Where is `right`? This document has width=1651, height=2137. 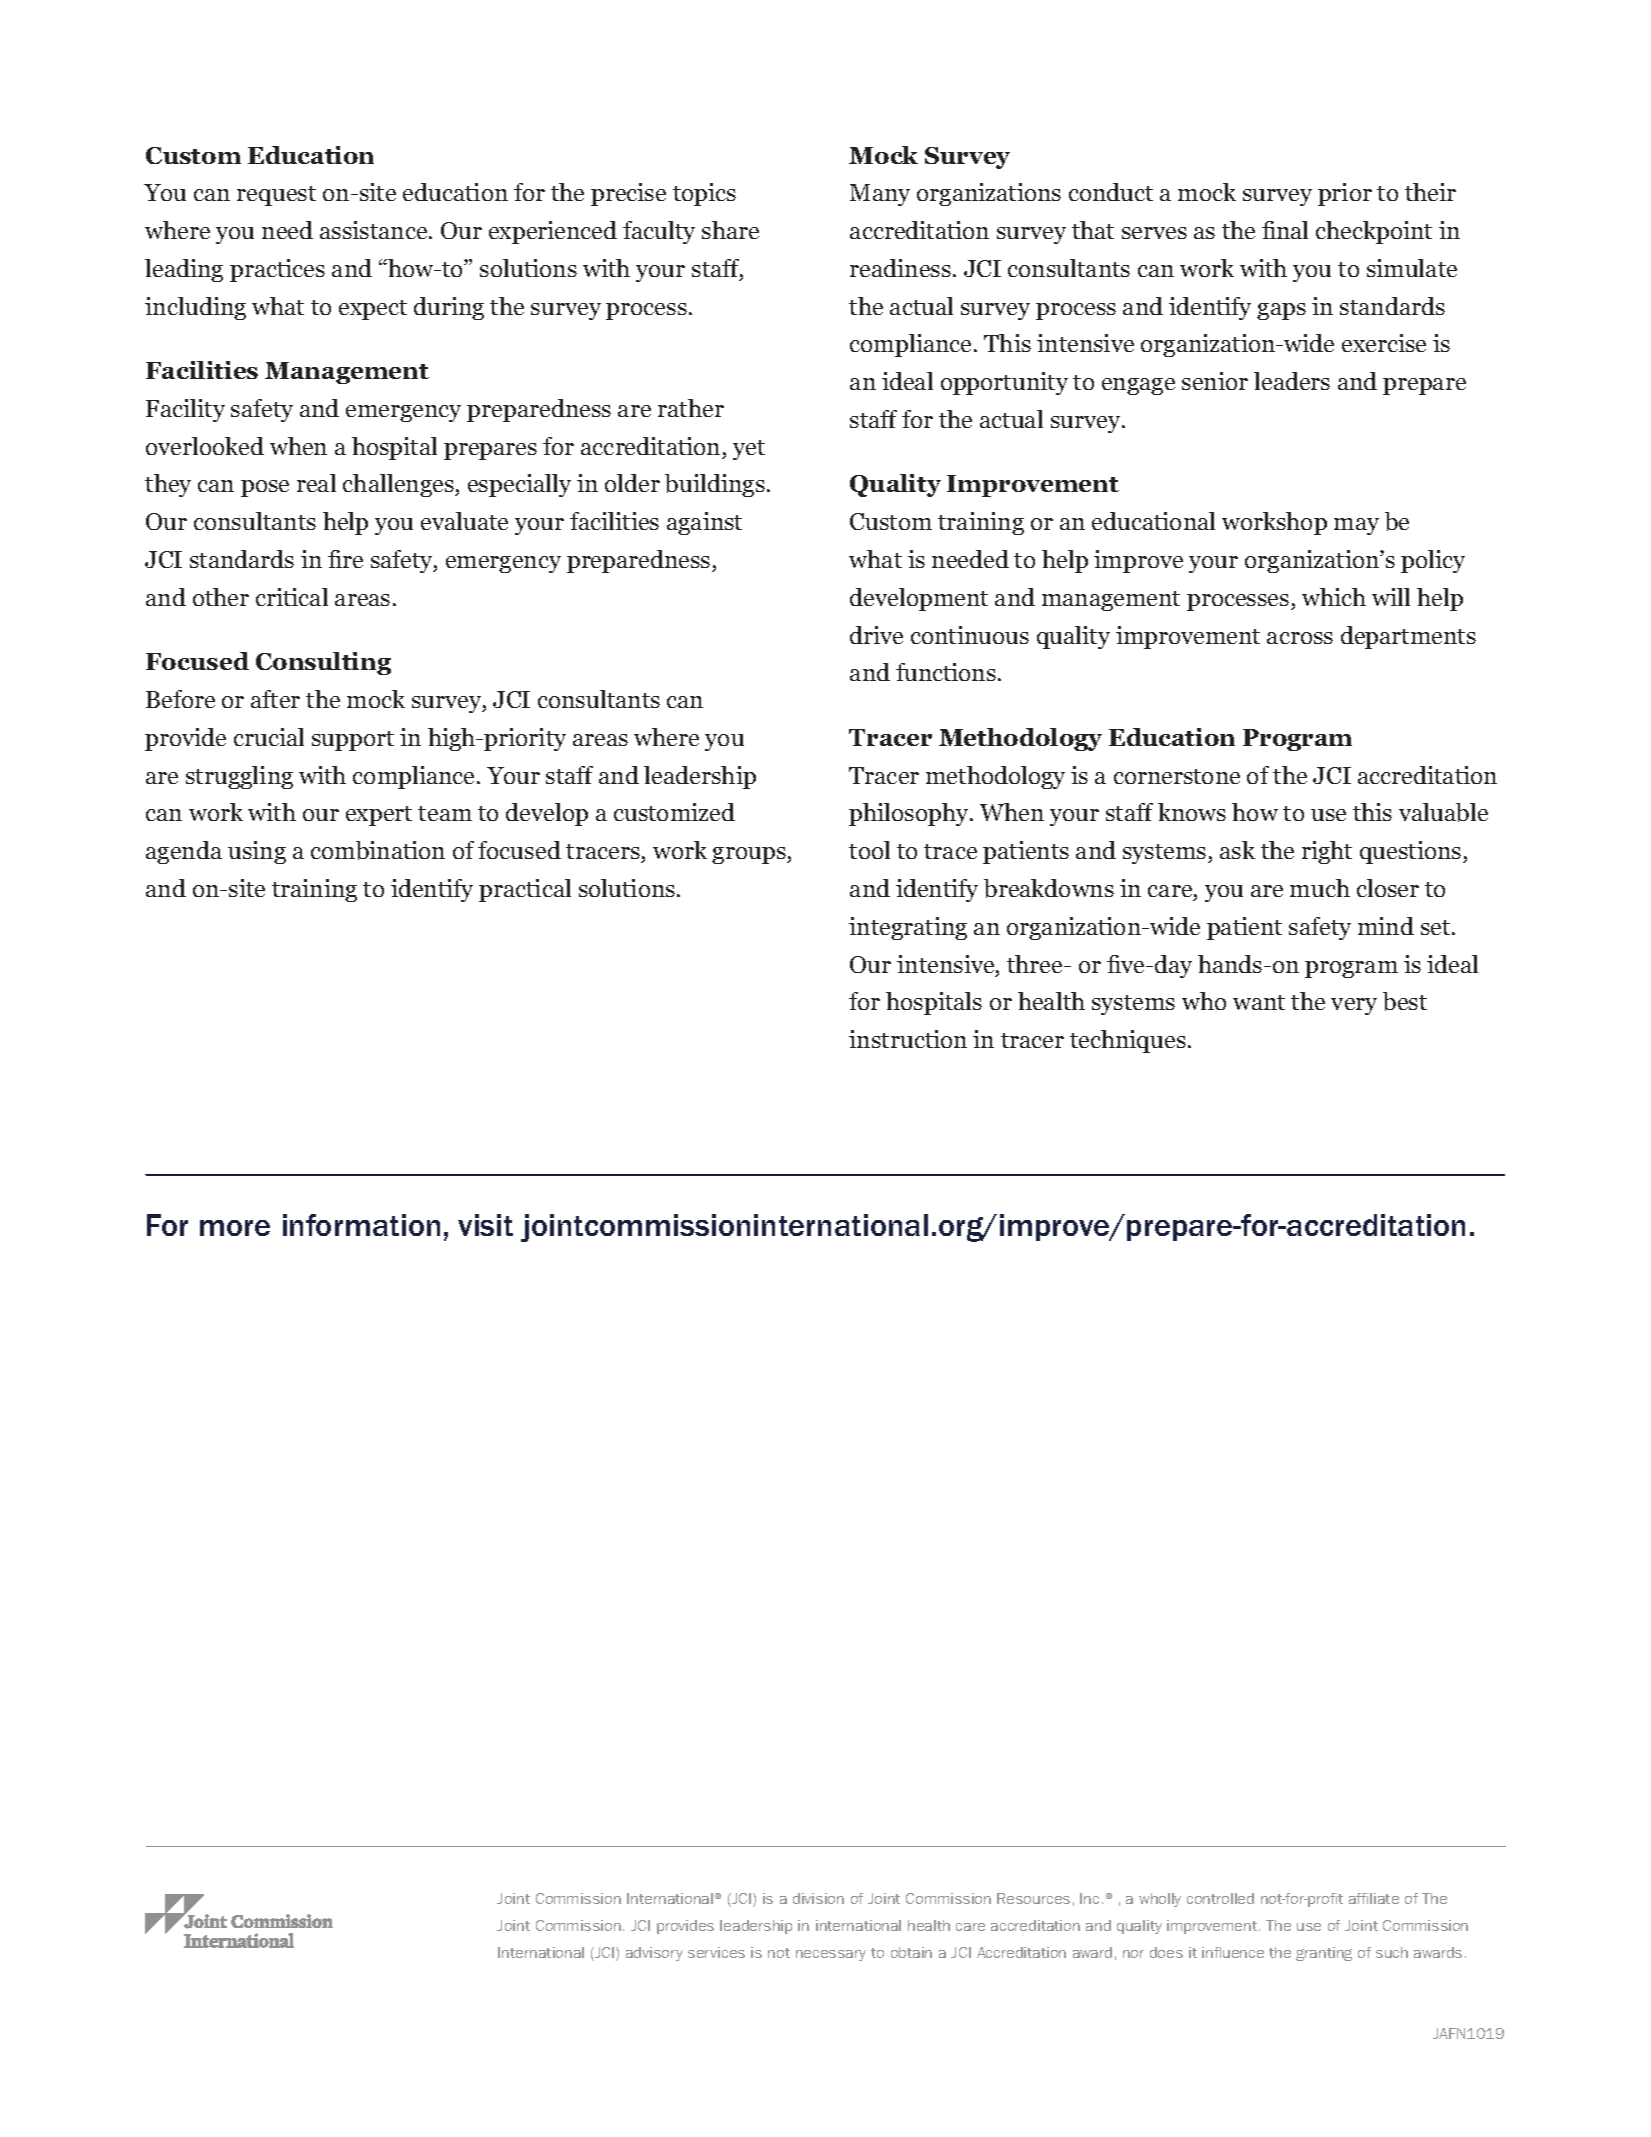
right is located at coordinates (1327, 852).
